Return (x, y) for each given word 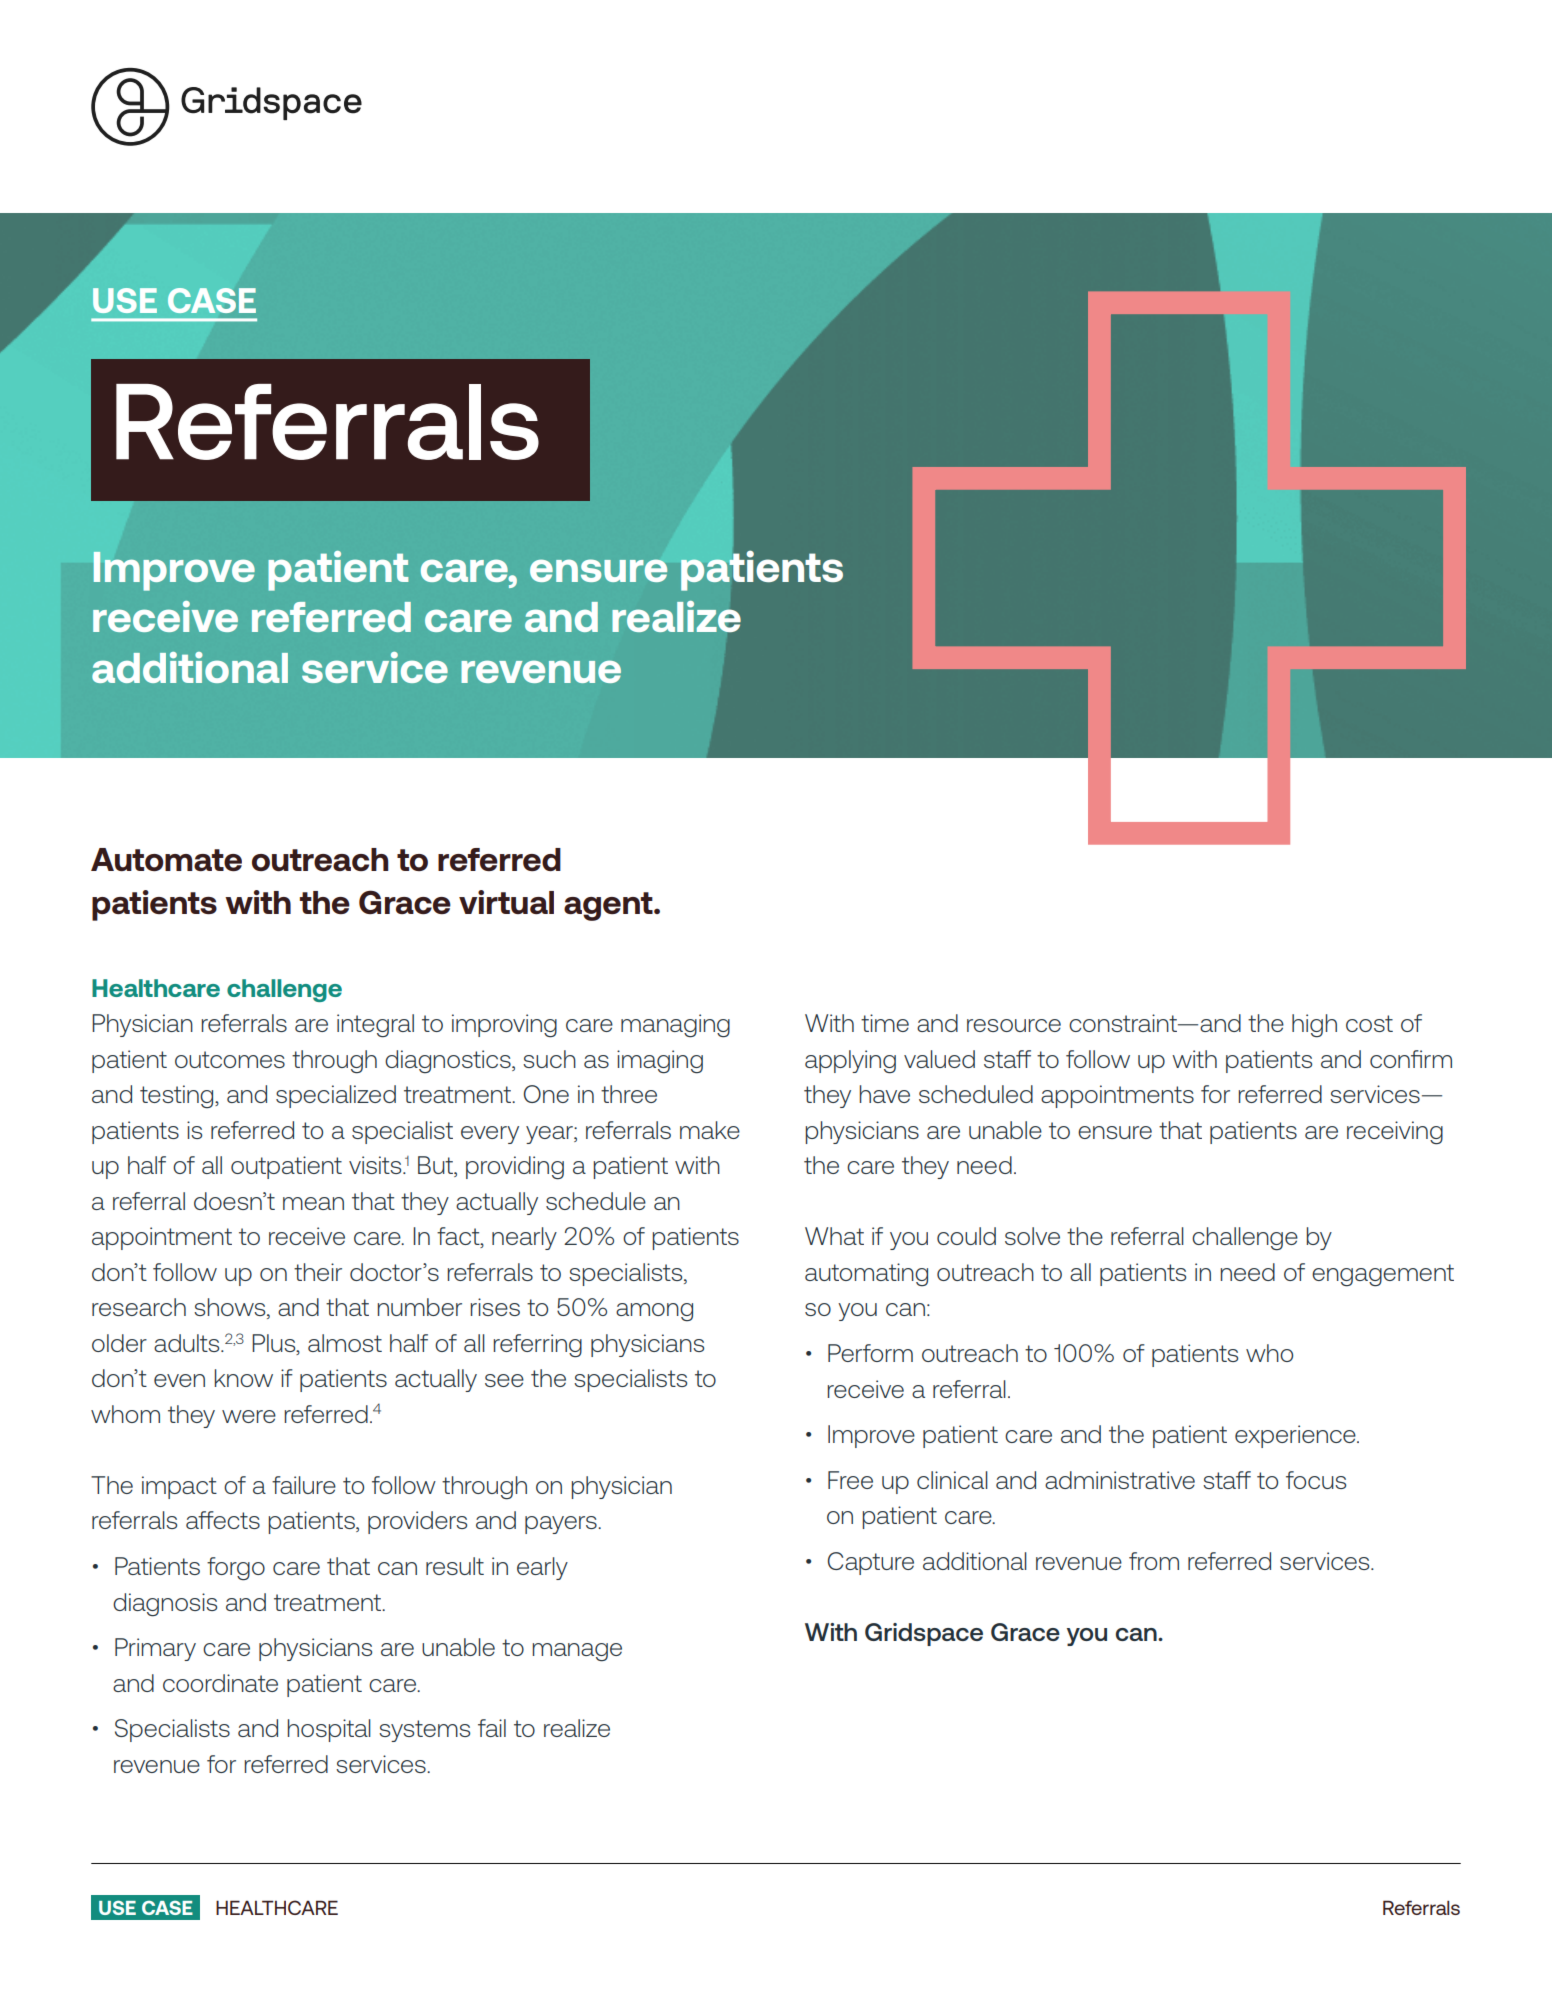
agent (609, 906)
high (1314, 1026)
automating (866, 1274)
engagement (1383, 1275)
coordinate (220, 1683)
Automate (166, 859)
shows (231, 1308)
